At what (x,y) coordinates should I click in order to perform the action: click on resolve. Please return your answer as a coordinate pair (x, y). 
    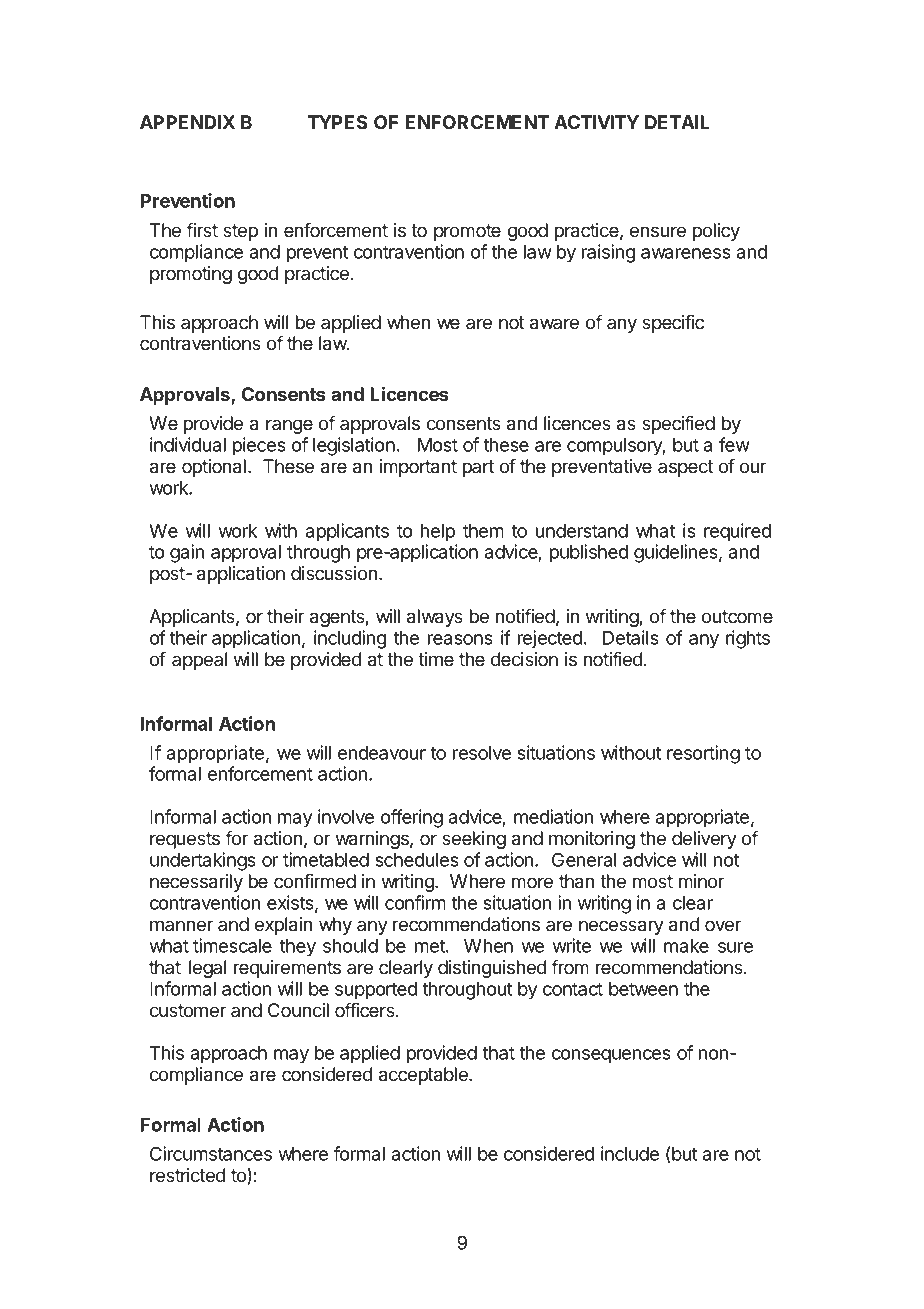
    Looking at the image, I should click on (482, 753).
